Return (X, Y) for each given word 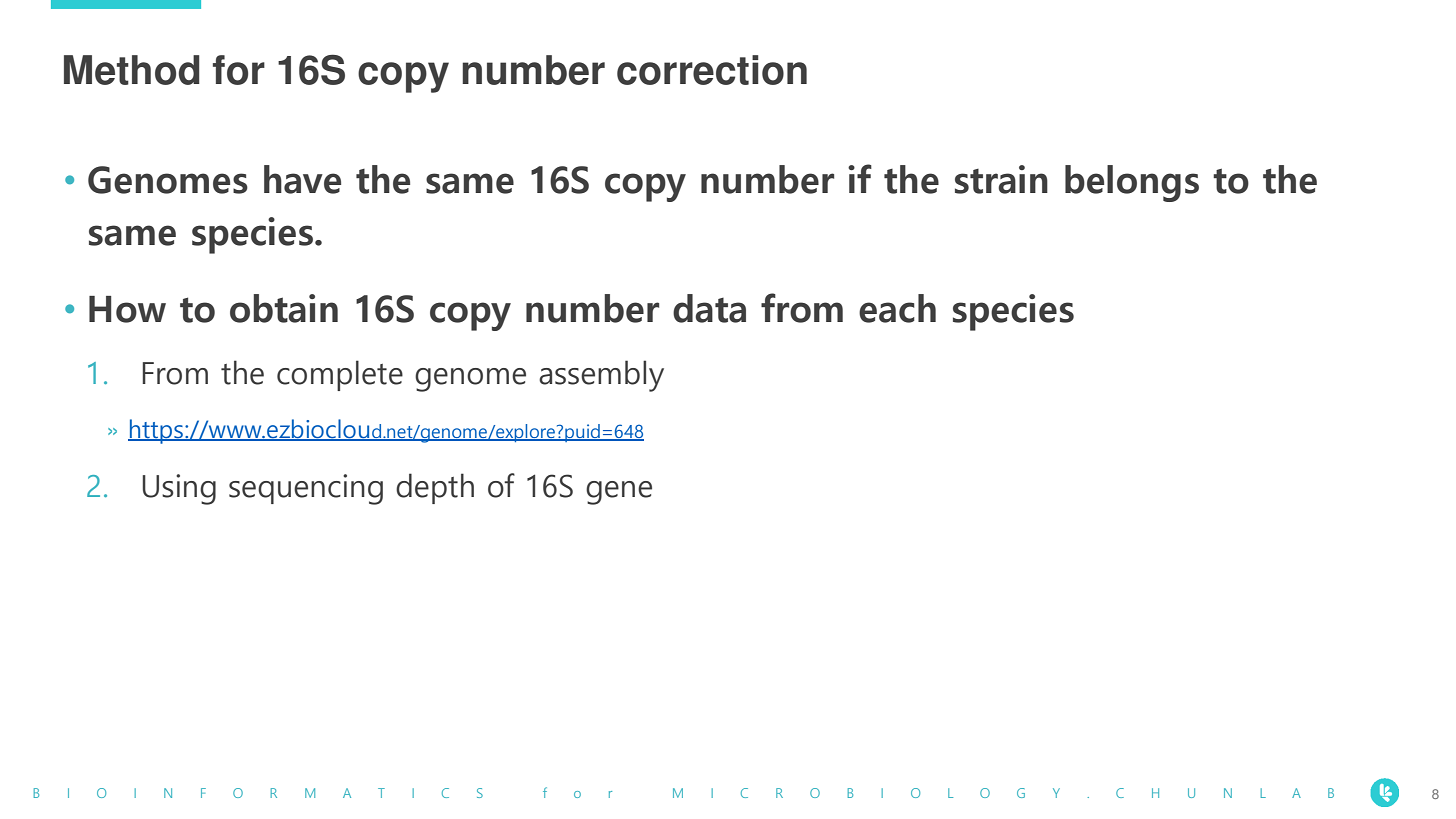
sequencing (306, 489)
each (897, 308)
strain (1001, 179)
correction (712, 70)
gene (619, 493)
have (302, 179)
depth (435, 488)
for (239, 70)
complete (340, 375)
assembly (601, 376)
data (709, 308)
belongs (1132, 183)
